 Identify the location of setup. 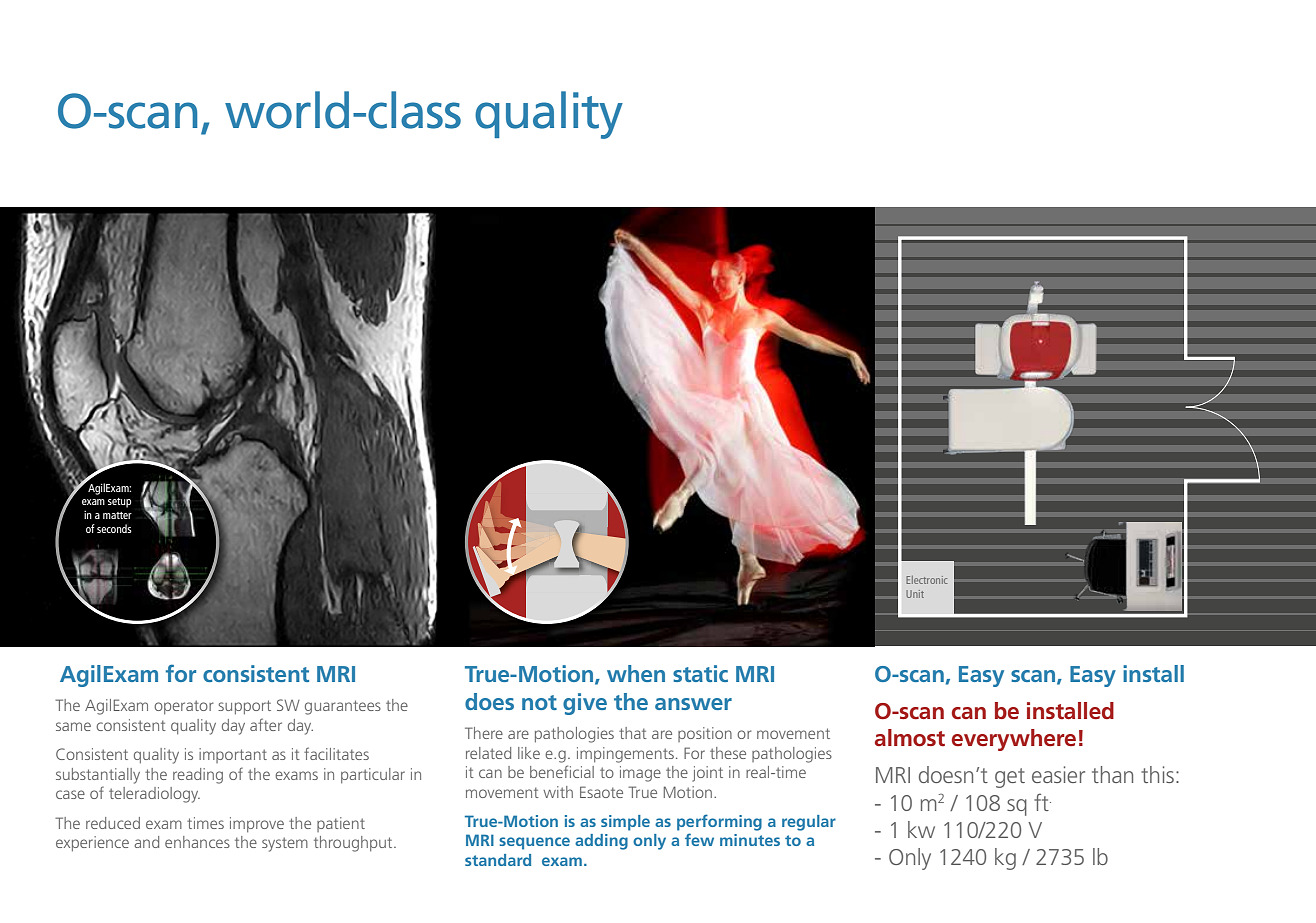
(119, 503).
